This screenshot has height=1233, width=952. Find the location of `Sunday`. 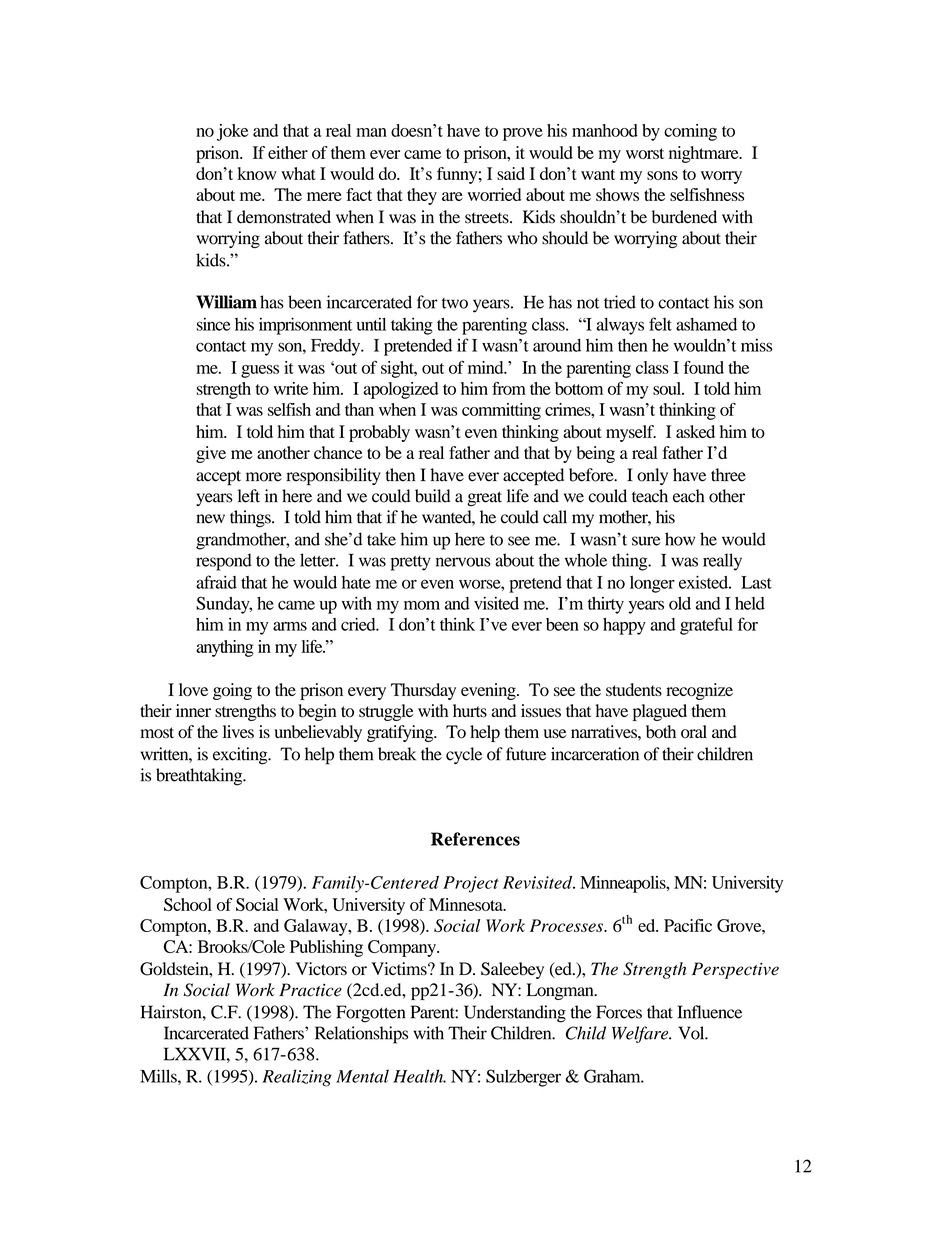

Sunday is located at coordinates (224, 605).
